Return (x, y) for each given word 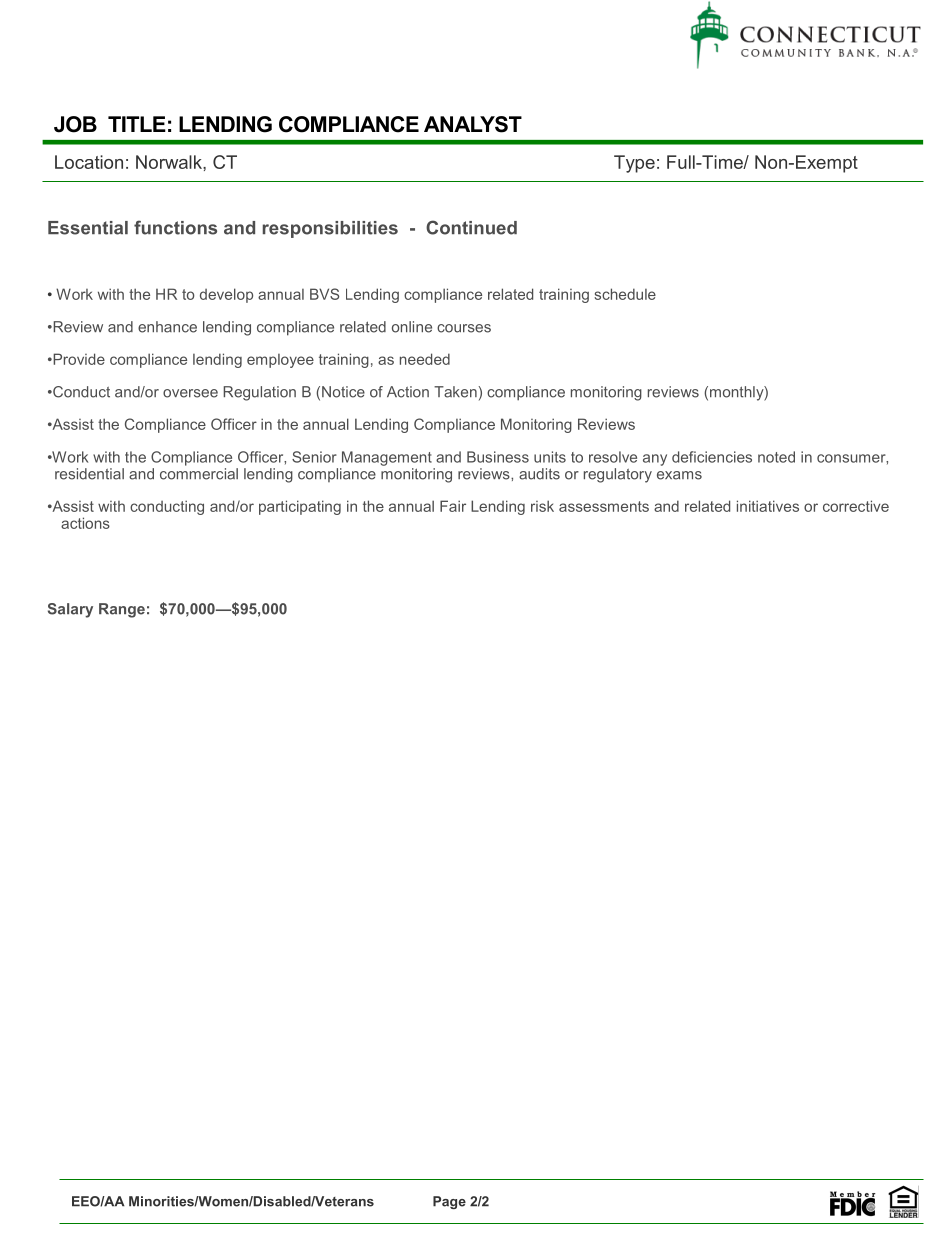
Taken (455, 392)
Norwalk (170, 162)
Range (122, 610)
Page (449, 1202)
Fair (453, 506)
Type (634, 164)
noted (776, 457)
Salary (70, 610)
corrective (856, 506)
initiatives (768, 506)
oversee (190, 393)
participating (300, 507)
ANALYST (473, 124)
